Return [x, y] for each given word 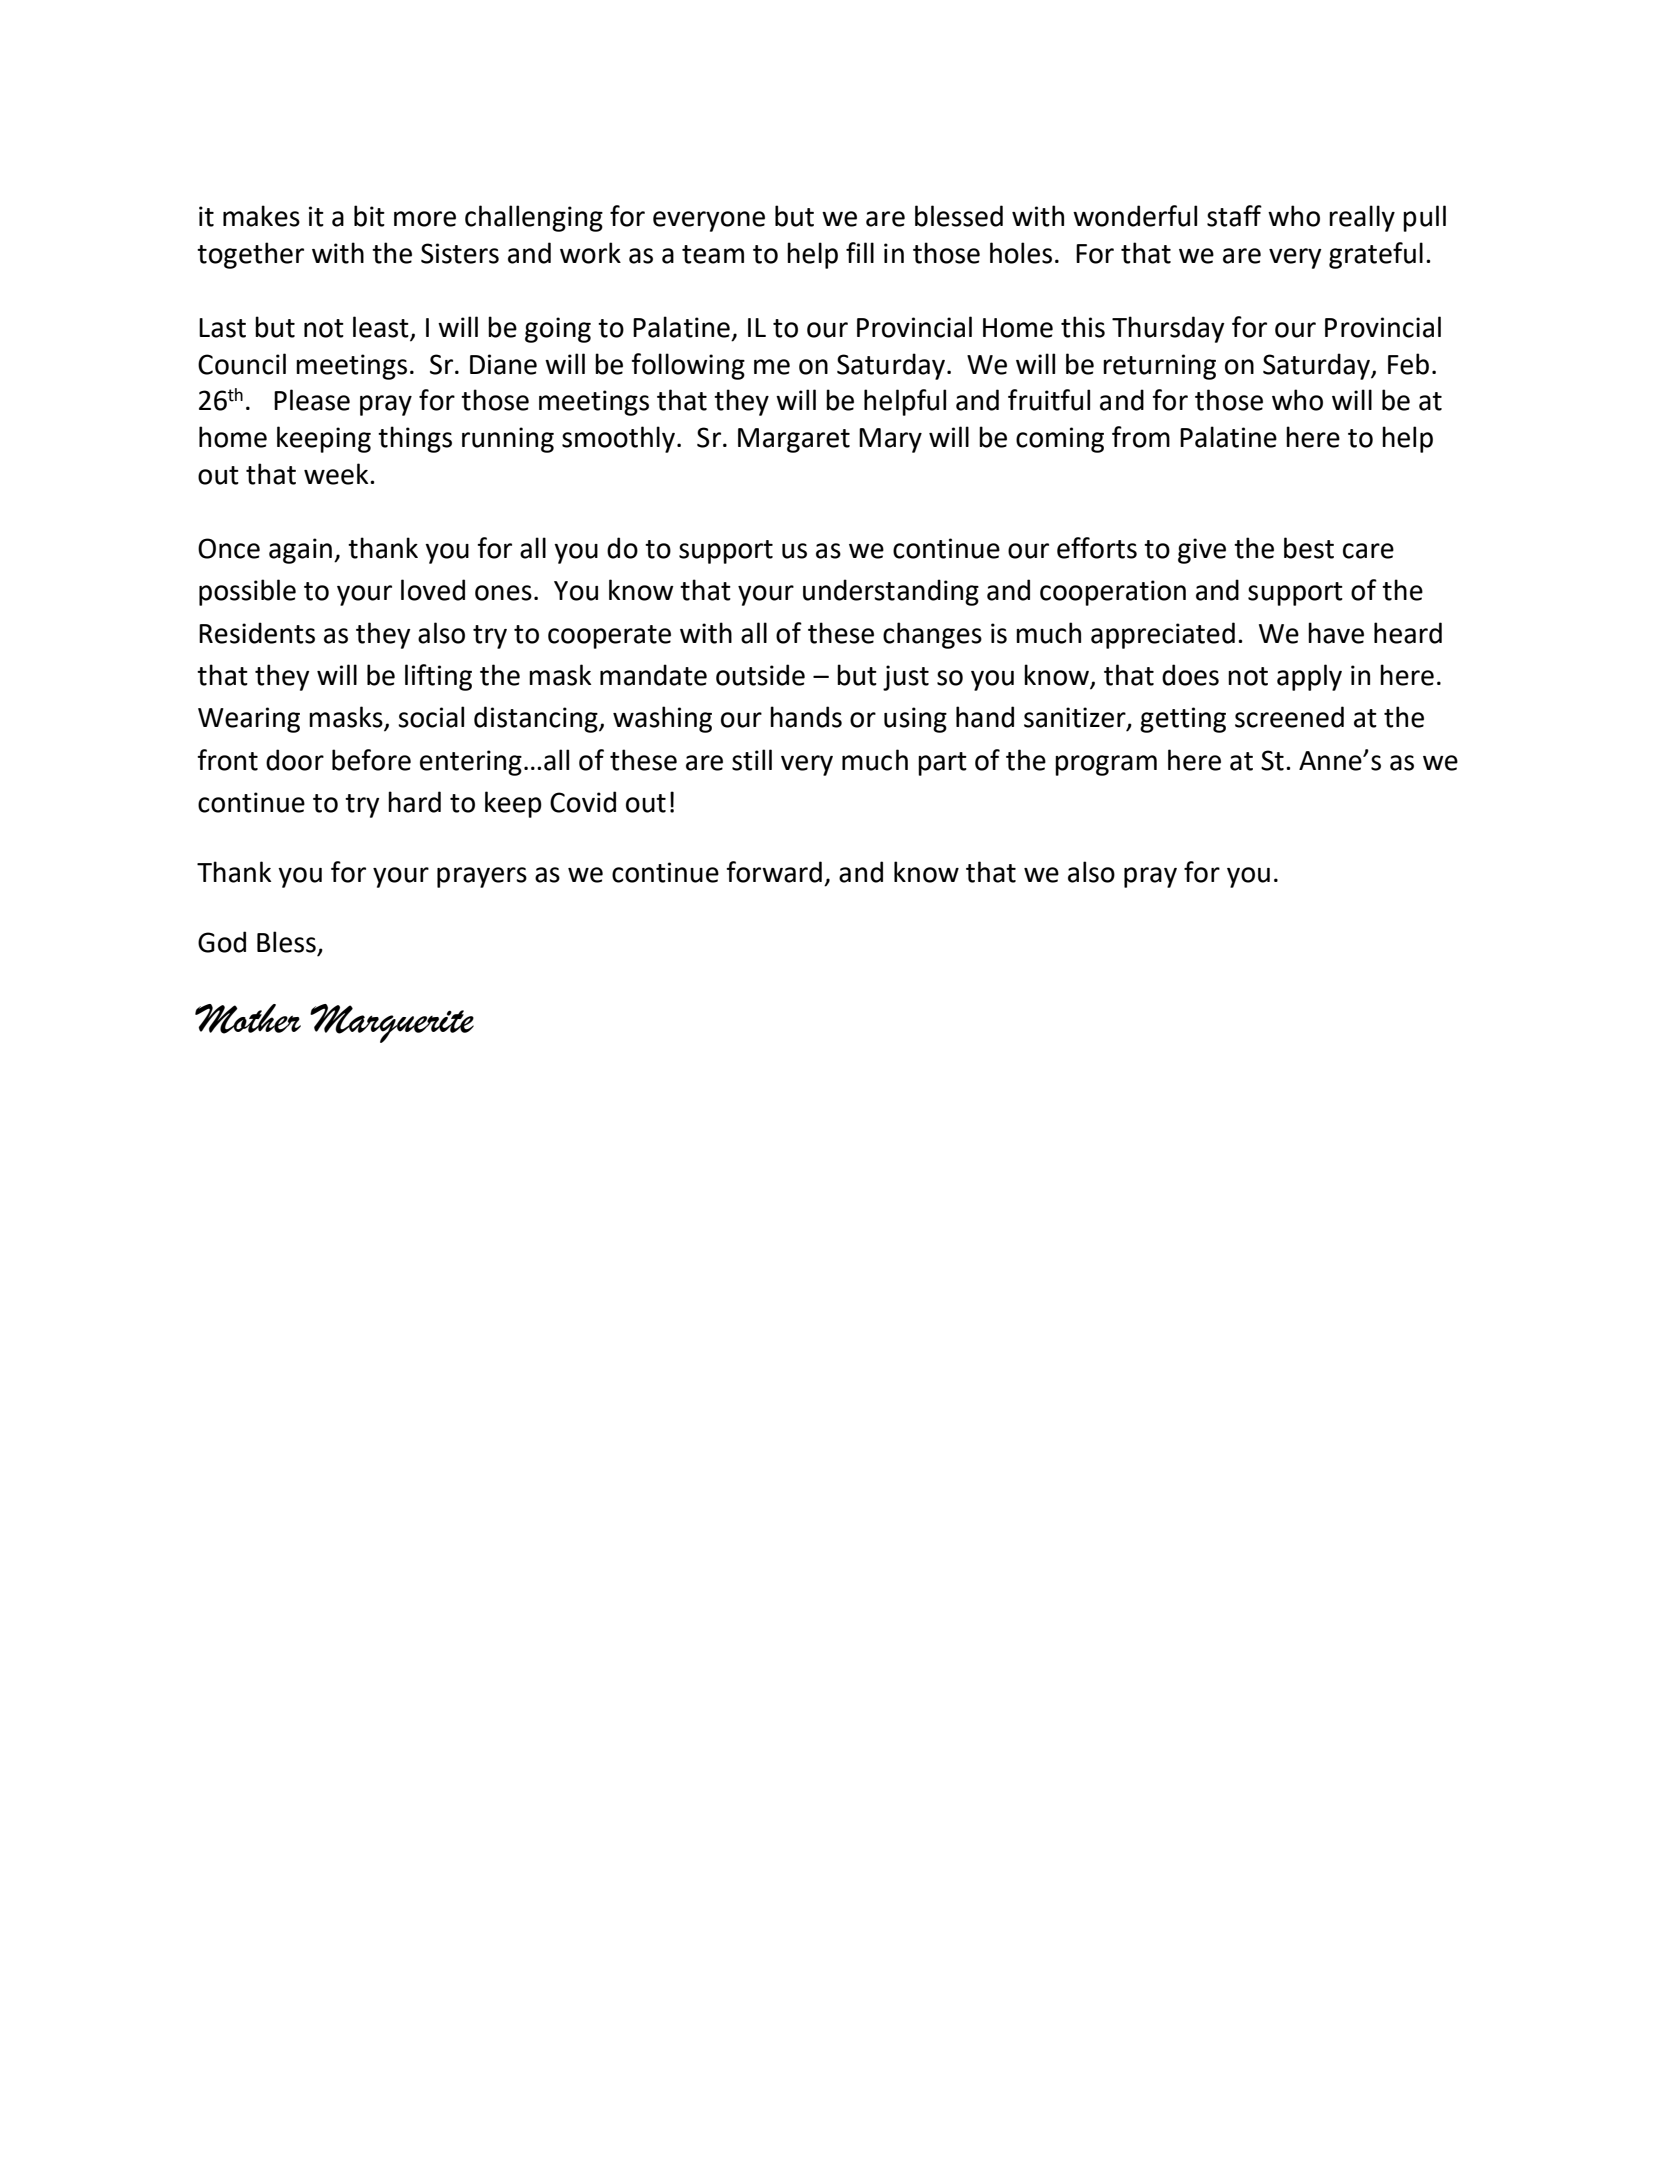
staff [1234, 216]
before [371, 760]
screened [1289, 717]
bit [369, 216]
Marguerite [392, 1023]
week [337, 474]
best [1309, 548]
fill [860, 252]
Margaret [794, 440]
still [752, 760]
